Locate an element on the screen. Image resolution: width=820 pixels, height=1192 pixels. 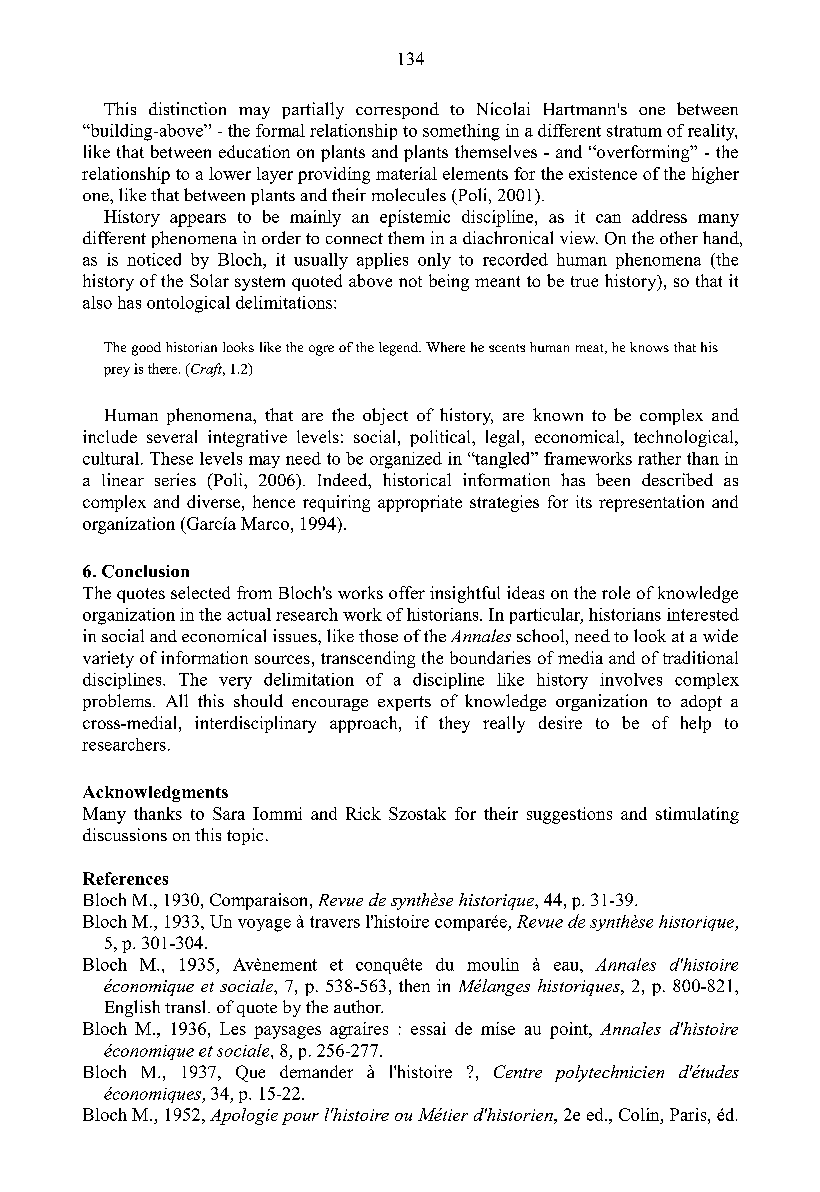
role is located at coordinates (616, 592).
